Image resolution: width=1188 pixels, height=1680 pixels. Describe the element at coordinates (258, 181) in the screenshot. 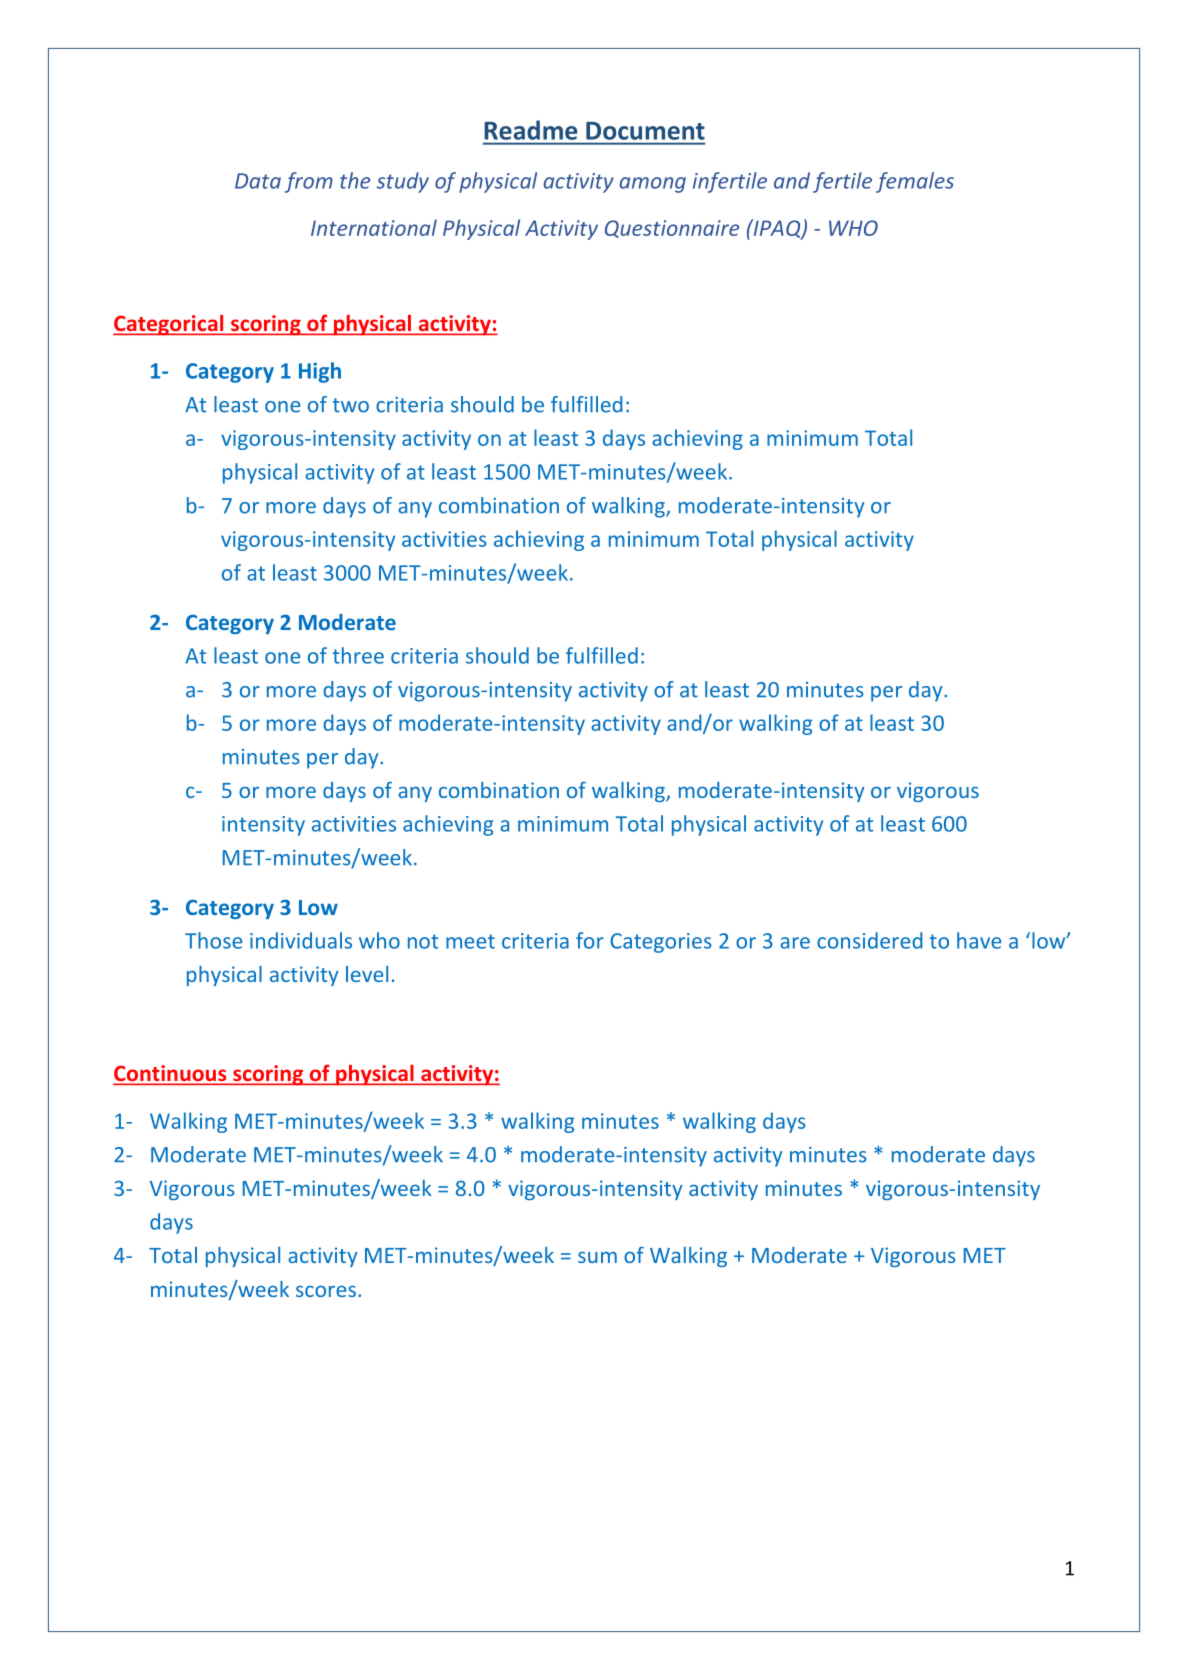

I see `Data` at that location.
